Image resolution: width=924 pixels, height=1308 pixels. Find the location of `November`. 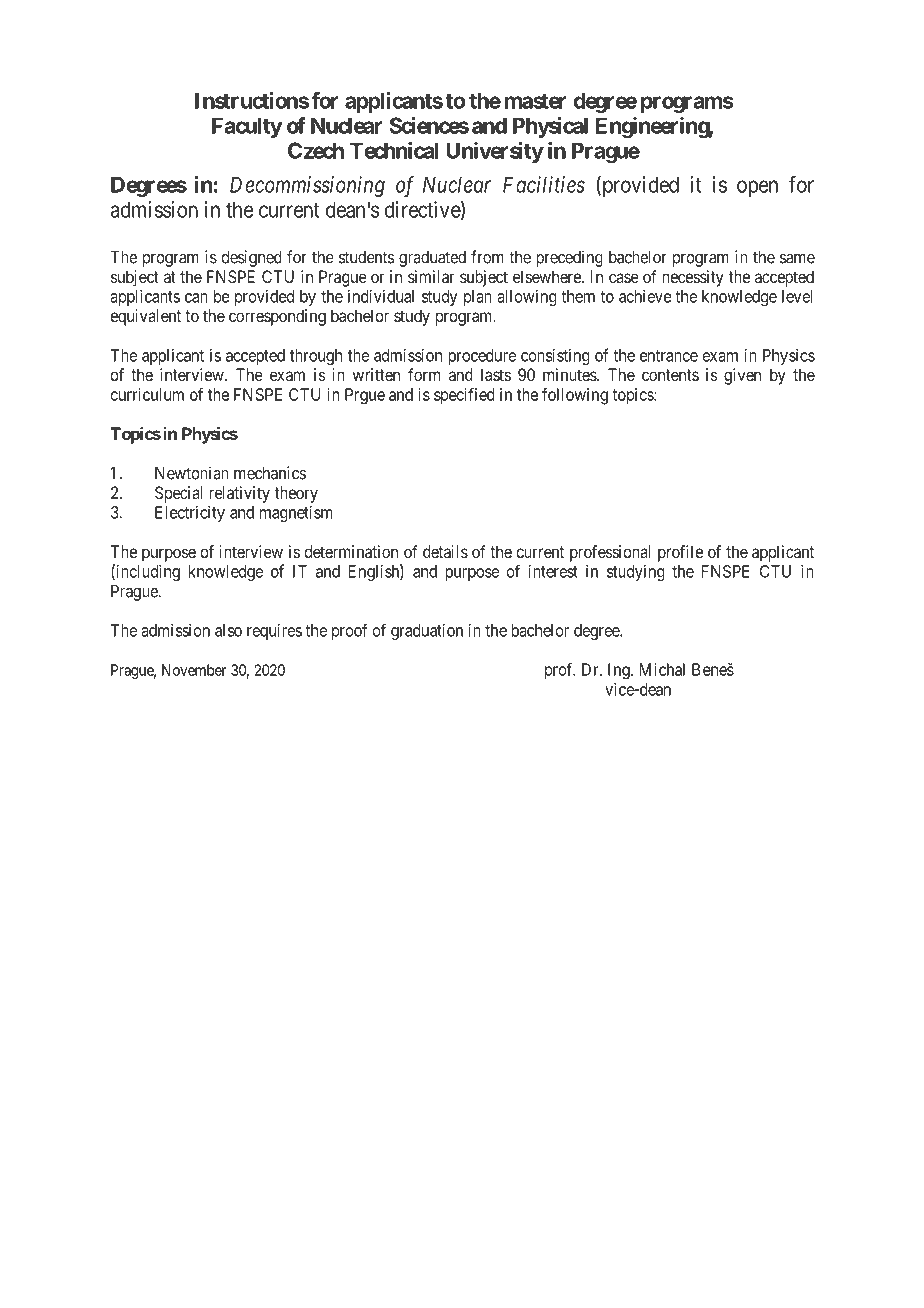

November is located at coordinates (194, 670).
